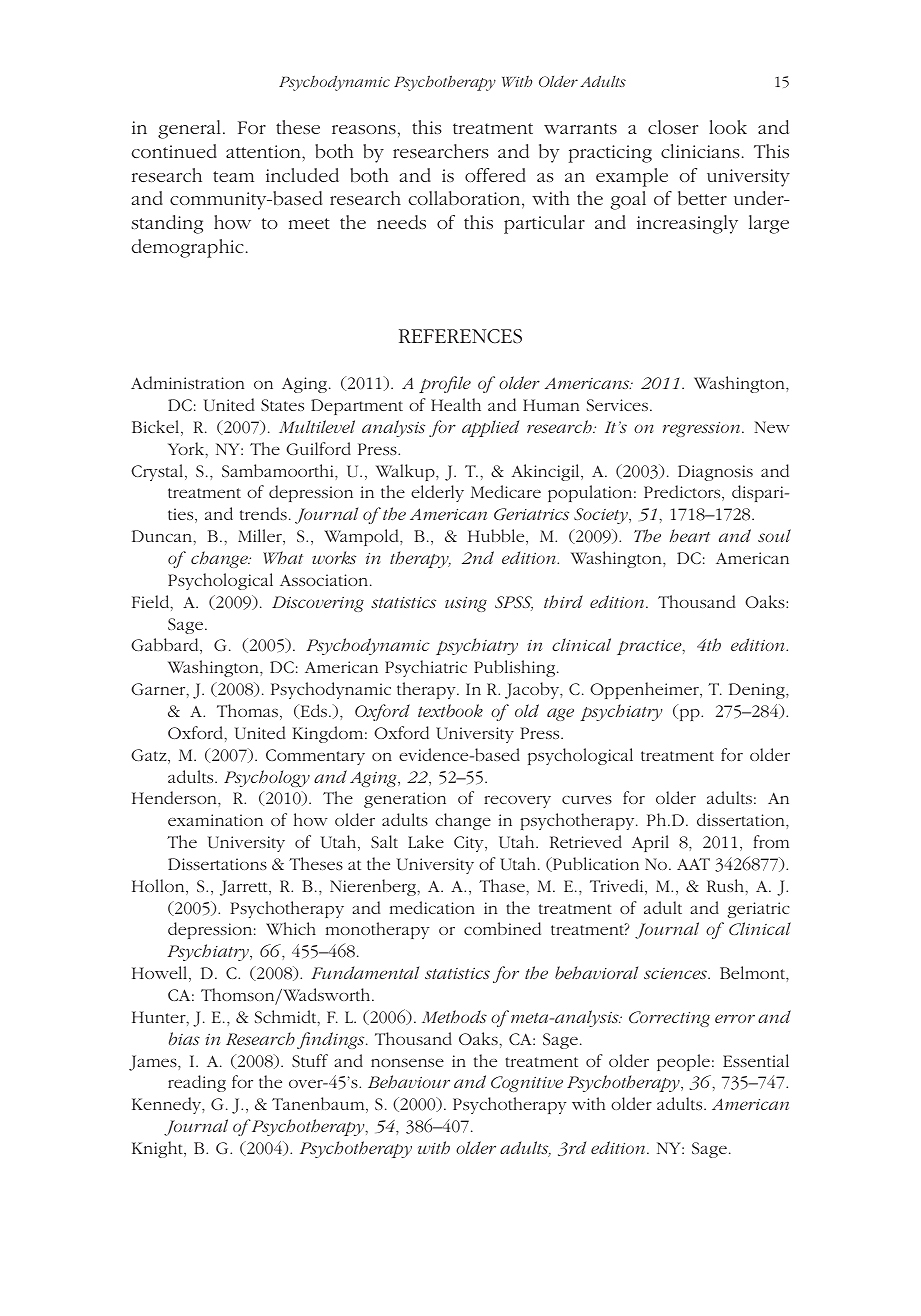 Image resolution: width=921 pixels, height=1316 pixels. I want to click on offered, so click(495, 175).
